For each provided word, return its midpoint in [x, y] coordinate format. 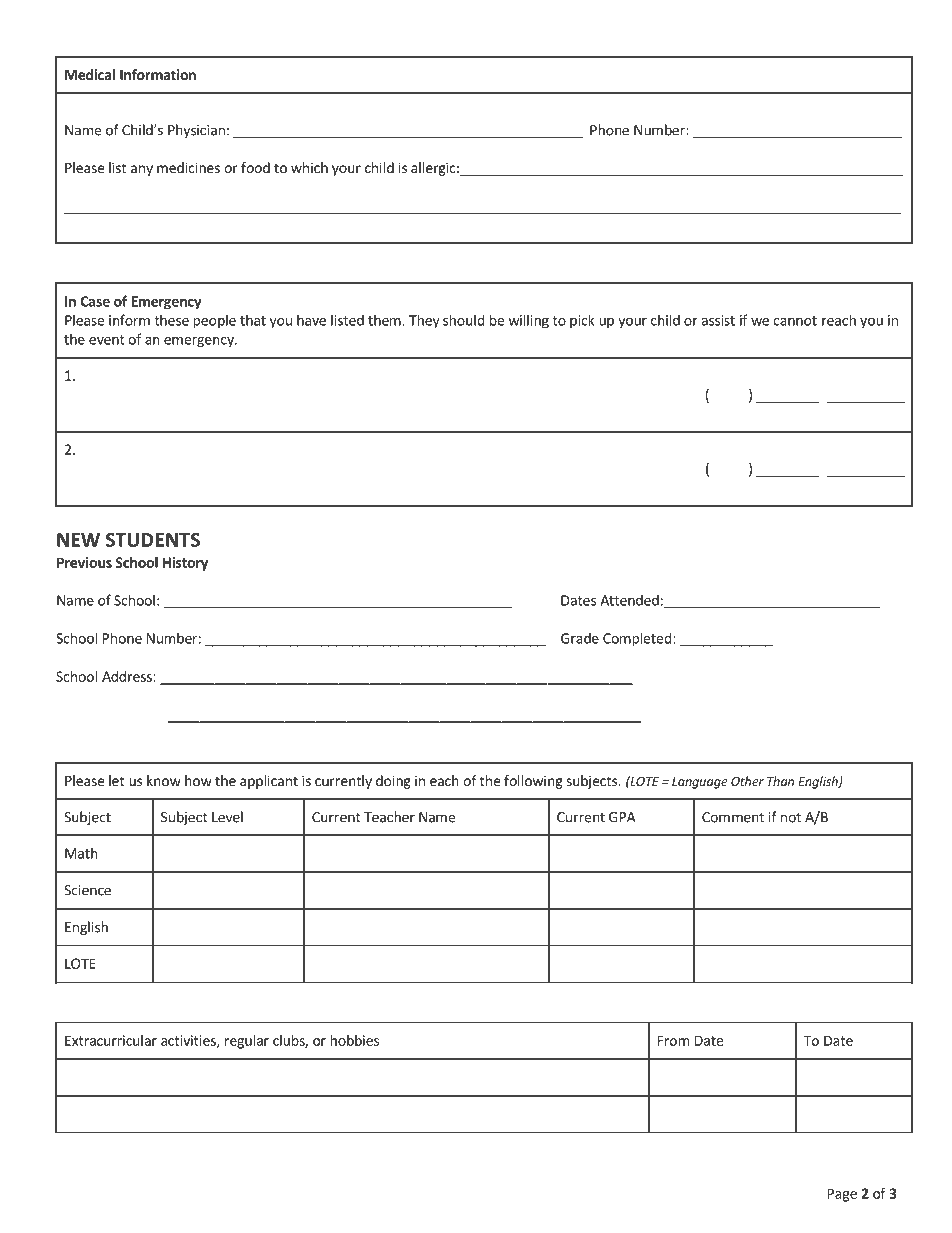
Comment [733, 817]
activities [189, 1041]
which [309, 167]
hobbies [354, 1040]
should [464, 320]
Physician [196, 131]
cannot [795, 321]
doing [393, 782]
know [164, 780]
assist [718, 320]
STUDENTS [153, 540]
